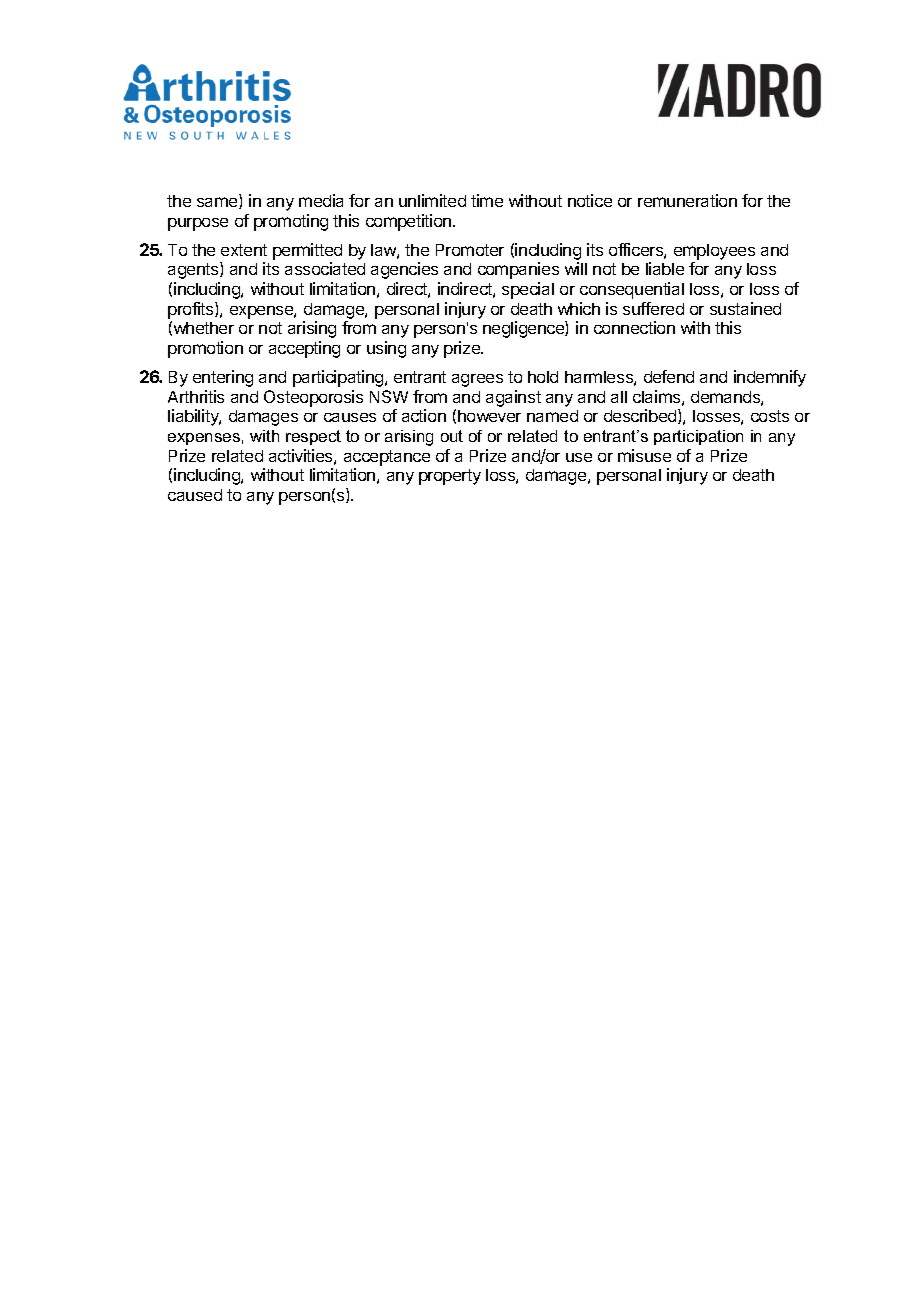 The width and height of the screenshot is (924, 1308). Describe the element at coordinates (195, 495) in the screenshot. I see `caused` at that location.
